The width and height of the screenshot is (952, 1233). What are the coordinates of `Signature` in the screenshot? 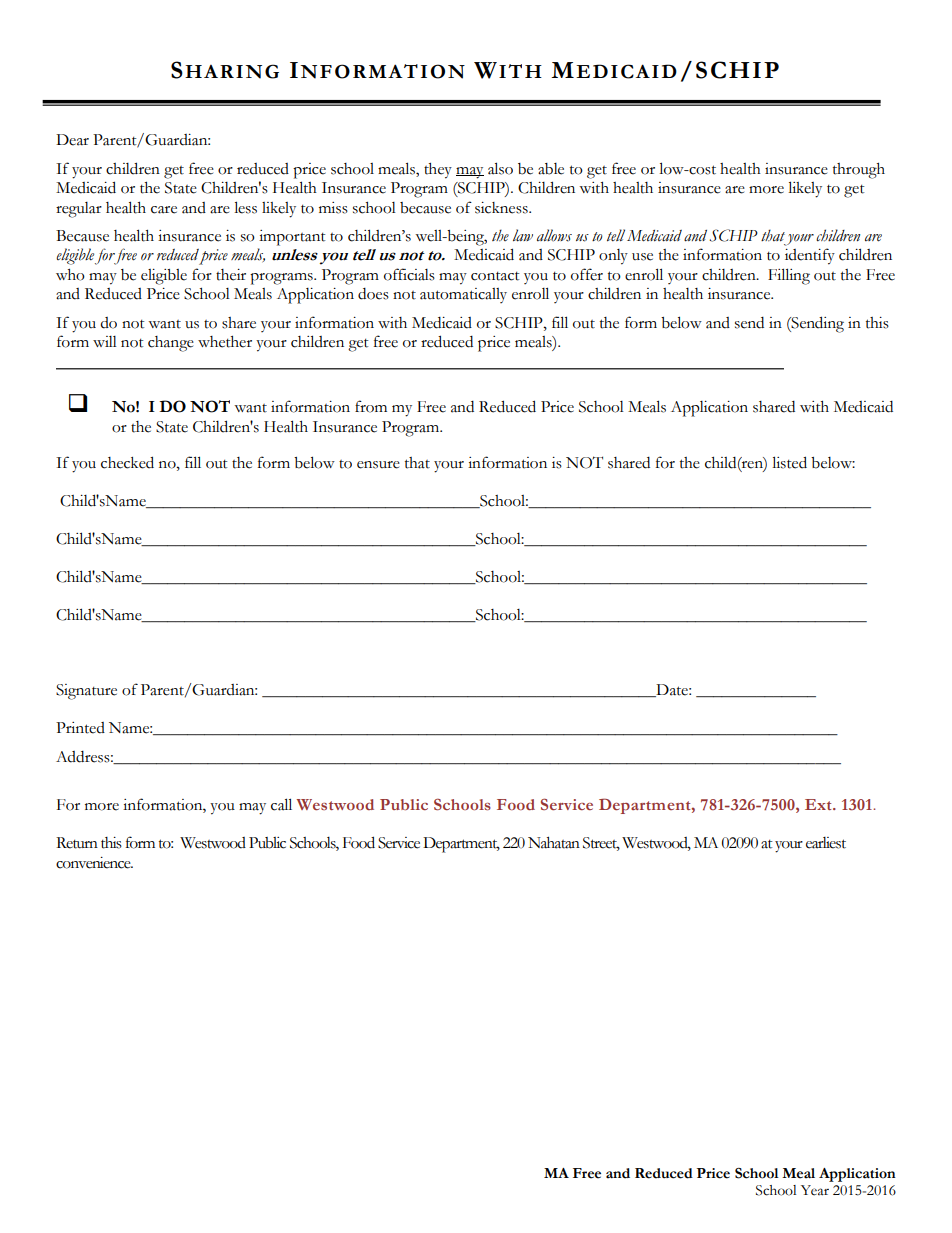 It's located at (86, 692).
